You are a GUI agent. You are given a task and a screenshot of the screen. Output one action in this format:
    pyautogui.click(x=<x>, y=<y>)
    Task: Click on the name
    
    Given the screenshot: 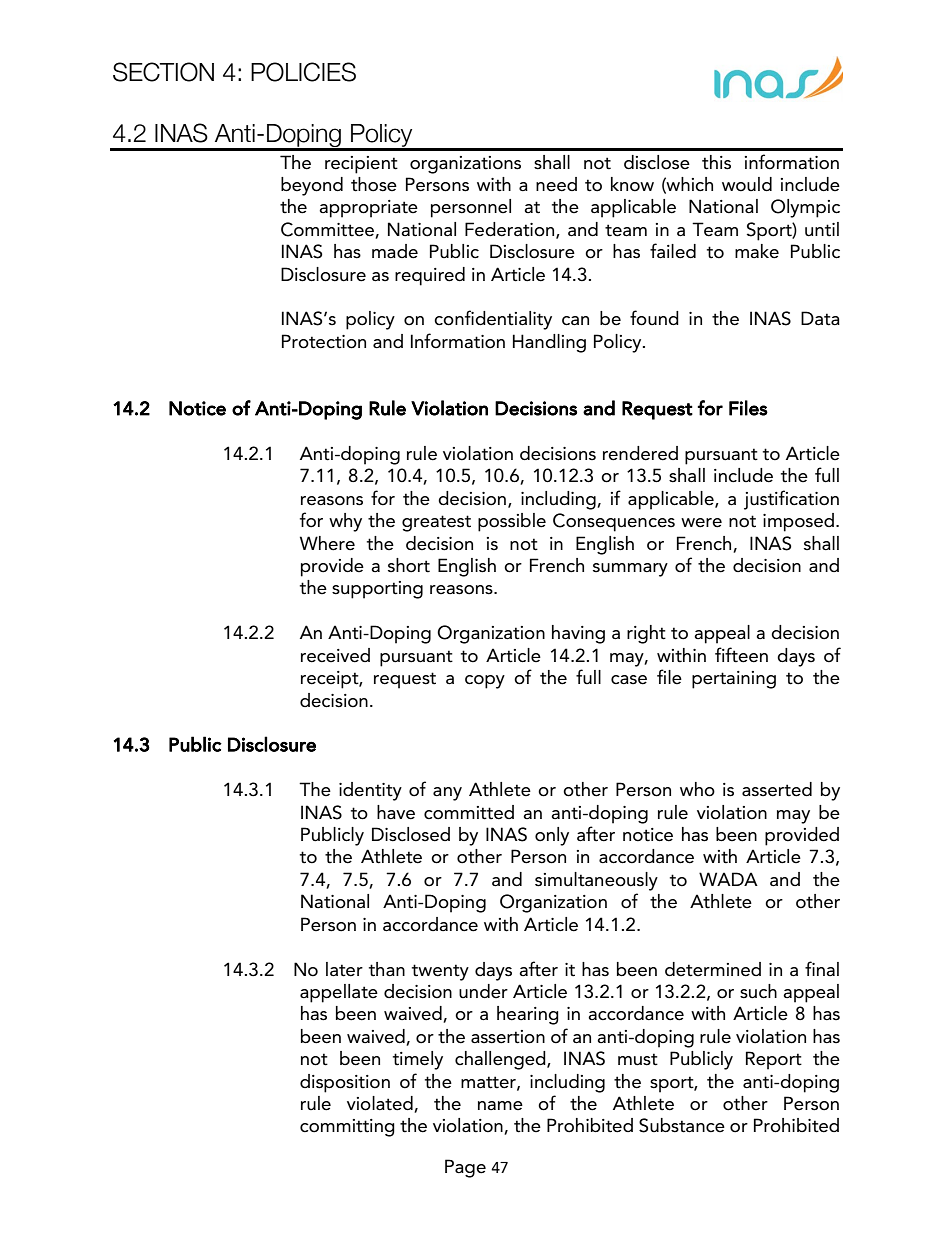 What is the action you would take?
    pyautogui.click(x=500, y=1106)
